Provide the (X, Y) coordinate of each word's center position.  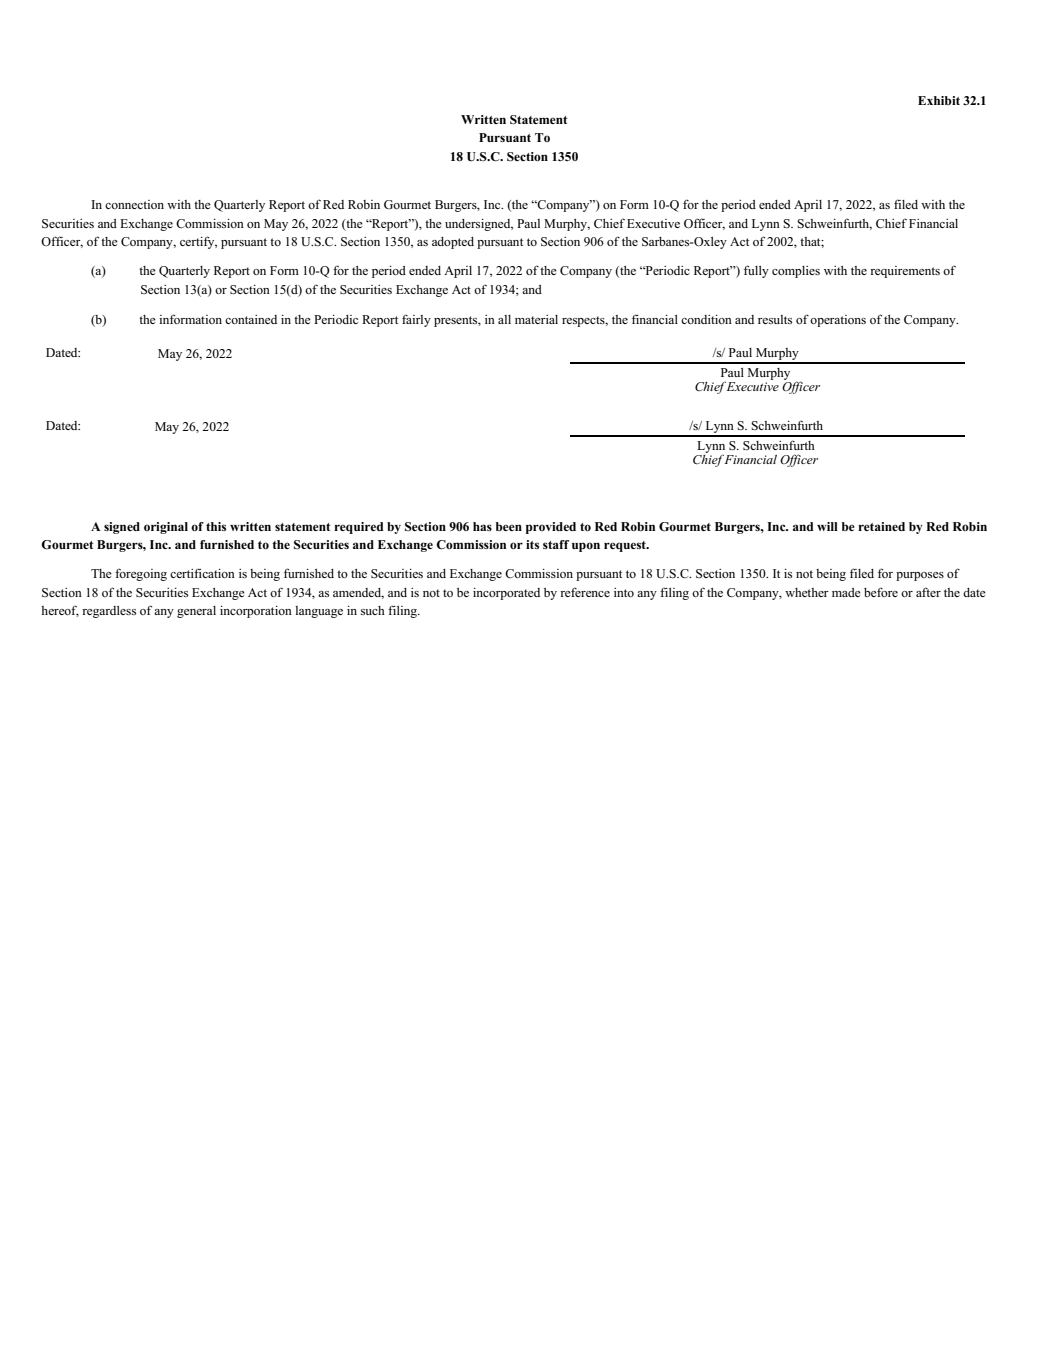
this (216, 526)
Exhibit (939, 100)
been (509, 526)
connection (134, 204)
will (827, 526)
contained (251, 319)
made (846, 592)
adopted (453, 243)
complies (796, 272)
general (196, 612)
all (504, 319)
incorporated (506, 594)
